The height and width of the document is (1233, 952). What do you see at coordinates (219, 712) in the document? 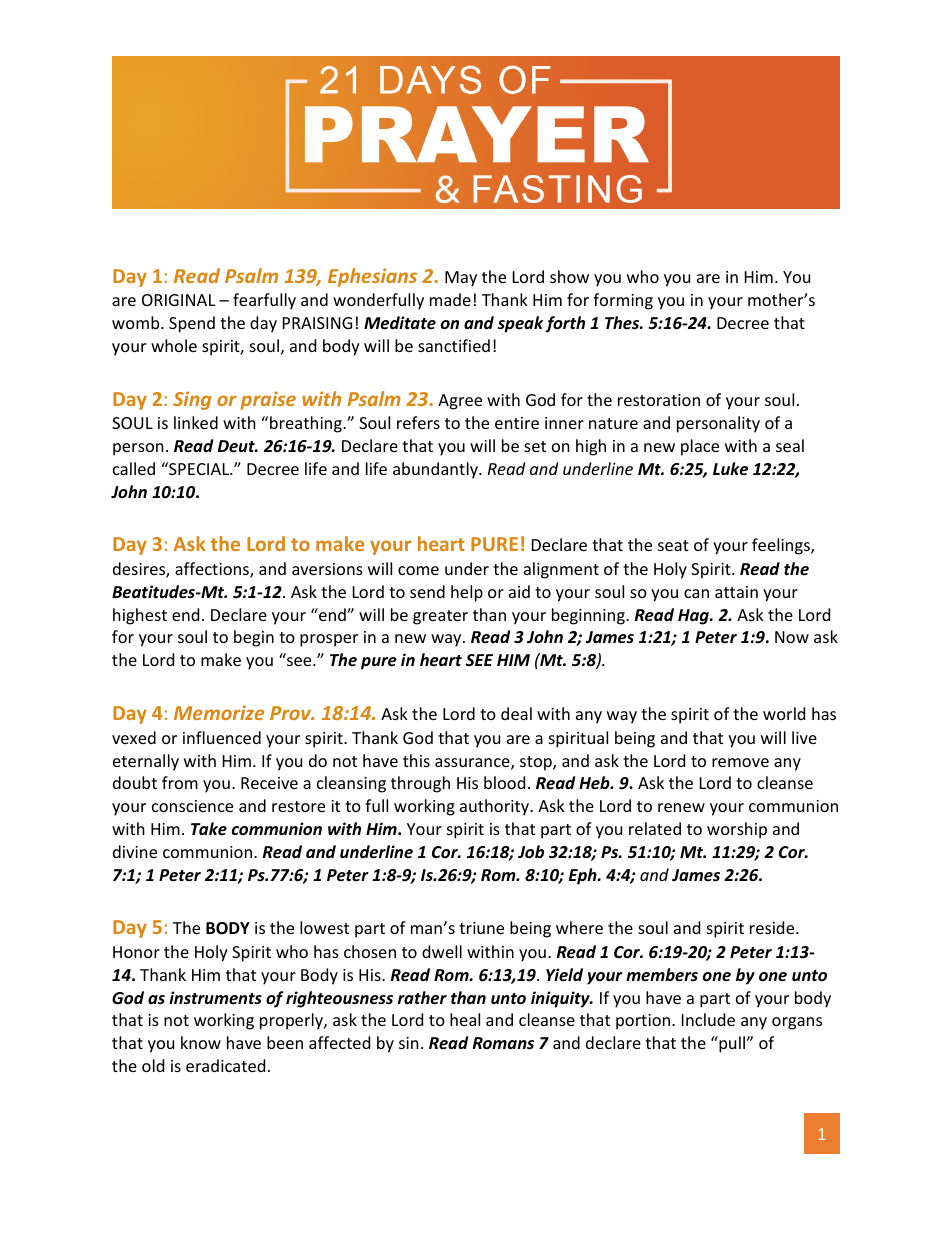
I see `Memorize` at bounding box center [219, 712].
